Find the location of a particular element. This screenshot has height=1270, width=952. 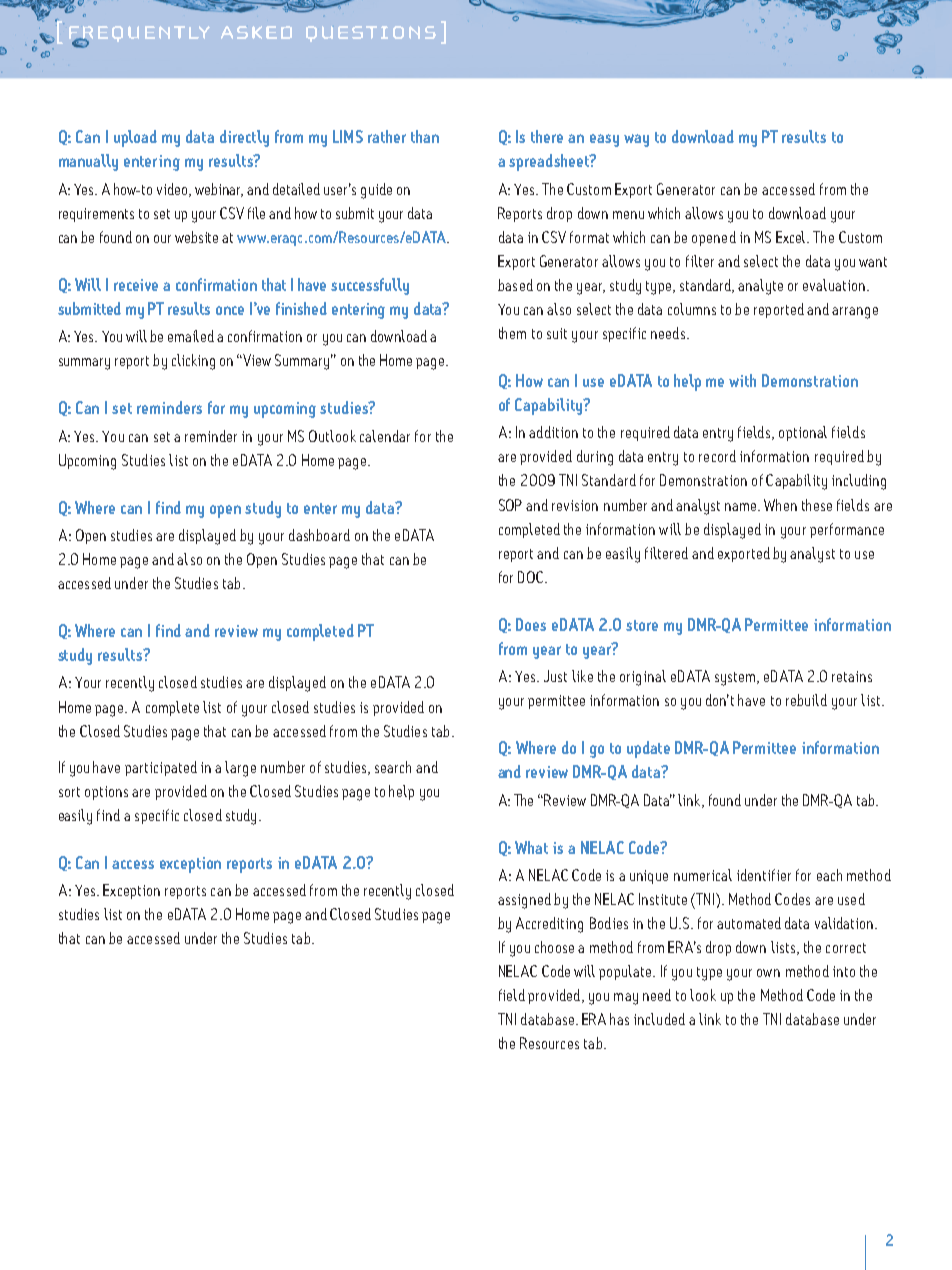

options is located at coordinates (106, 793).
